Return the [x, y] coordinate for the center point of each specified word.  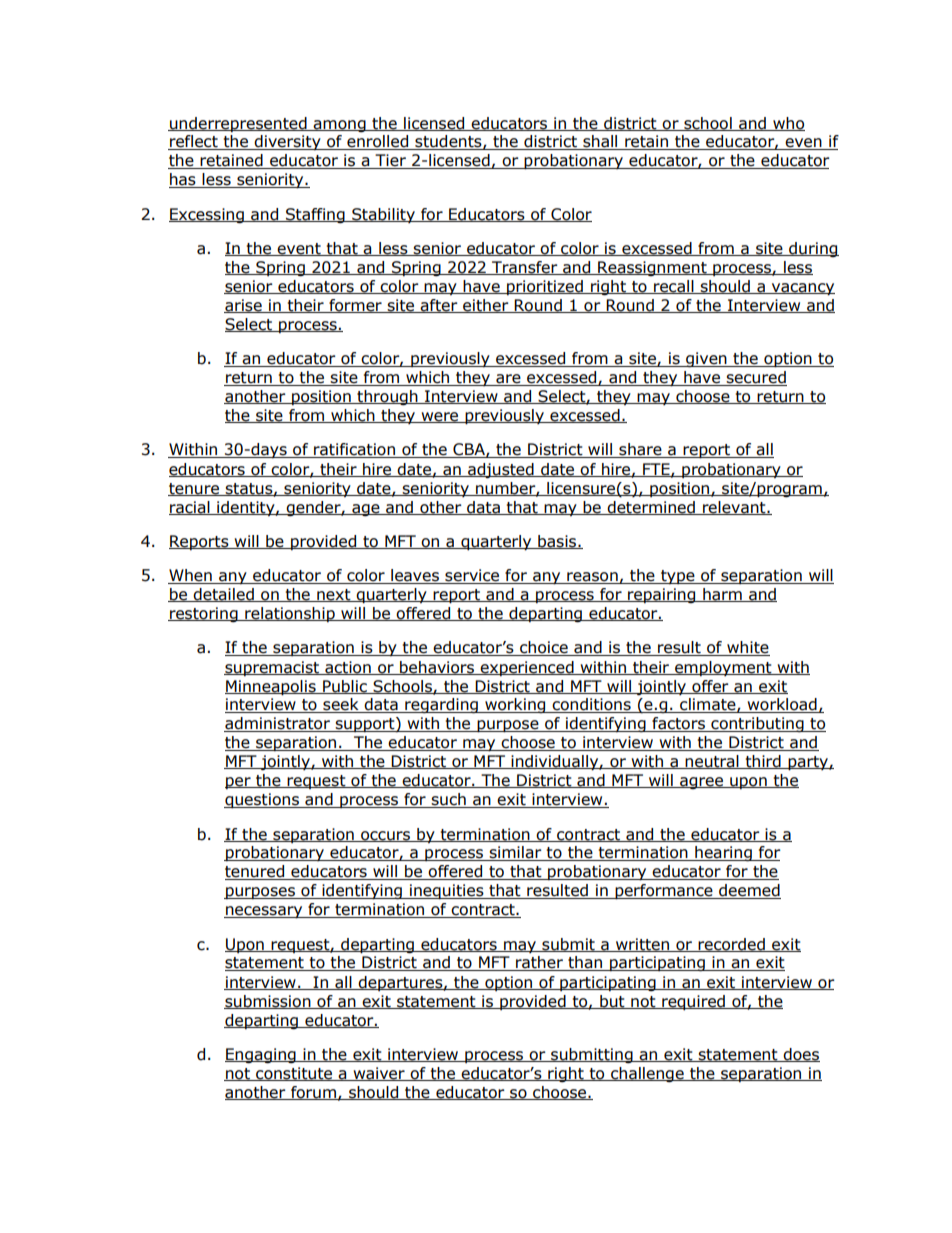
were [440, 417]
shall [600, 142]
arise [244, 306]
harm [722, 595]
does [800, 1055]
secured [756, 378]
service [472, 576]
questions [262, 801]
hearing [723, 853]
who [788, 124]
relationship [290, 614]
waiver [379, 1074]
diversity [287, 143]
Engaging [261, 1055]
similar [516, 853]
